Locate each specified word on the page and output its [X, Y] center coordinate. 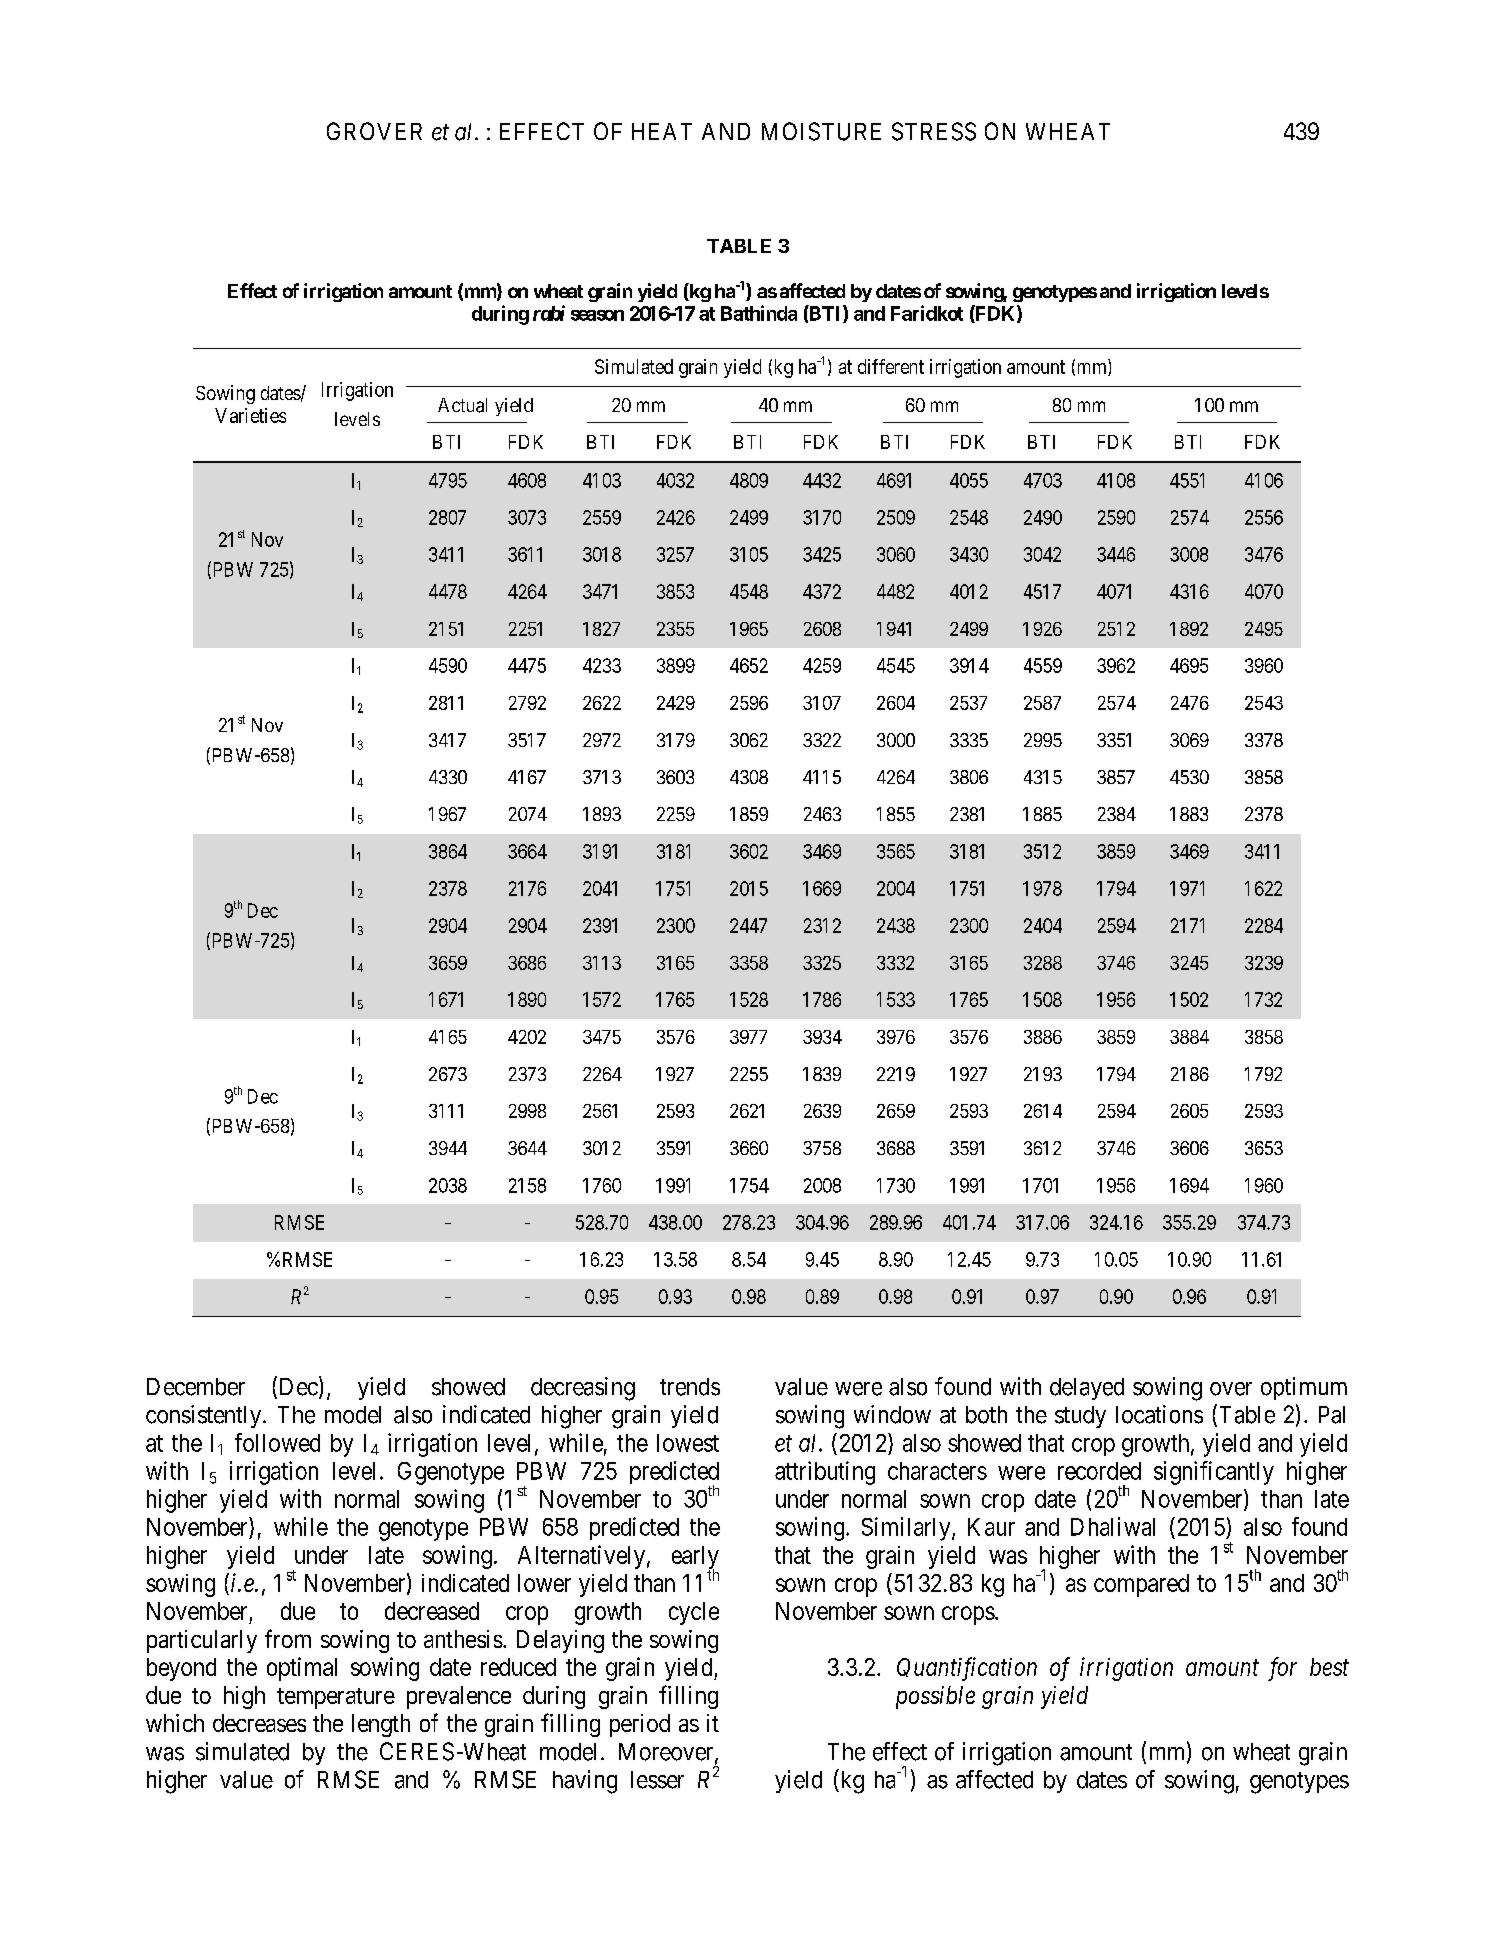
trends [690, 1387]
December [196, 1387]
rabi [549, 313]
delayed [1087, 1389]
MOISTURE [821, 131]
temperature [336, 1698]
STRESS [934, 131]
